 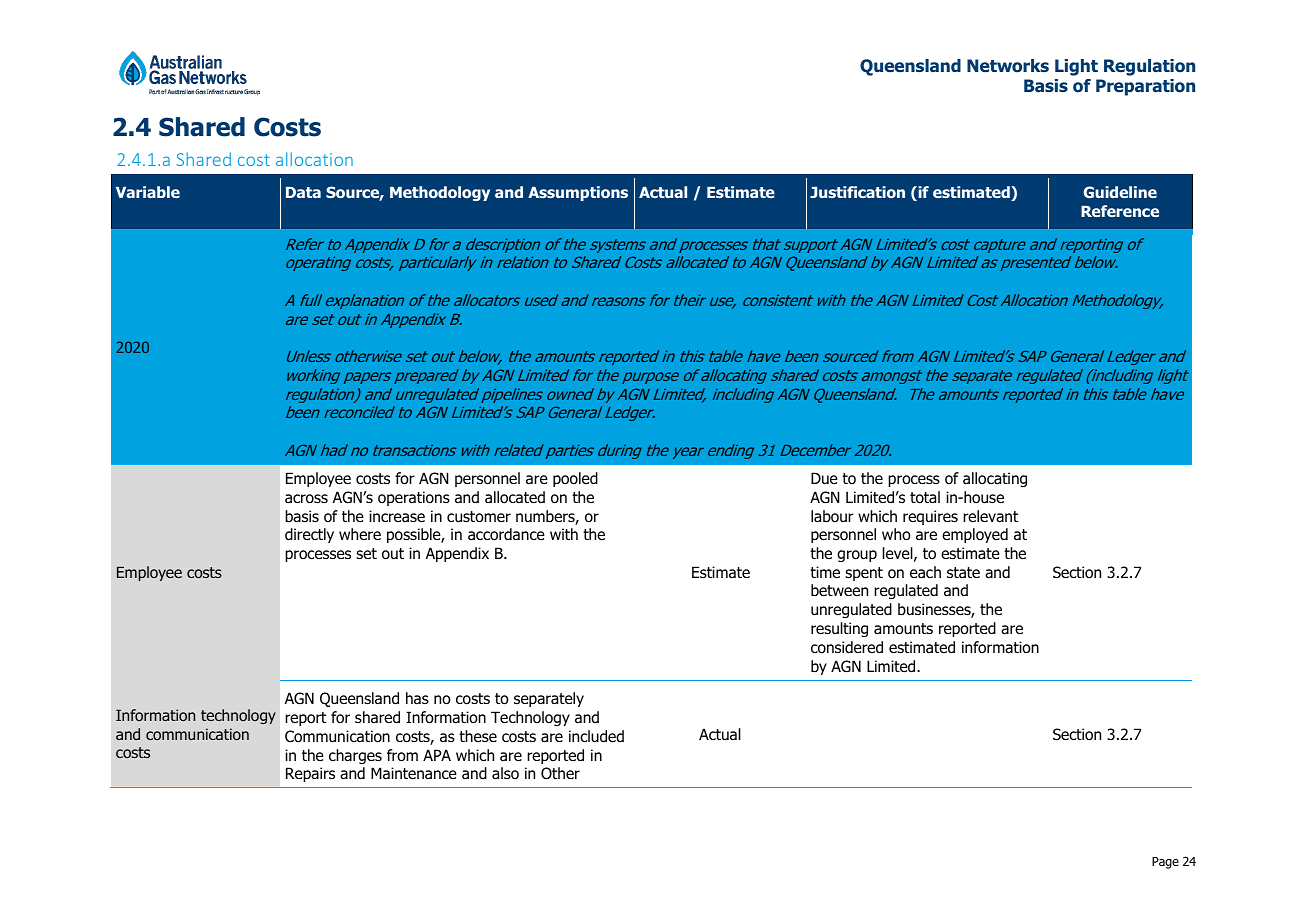 What do you see at coordinates (1120, 192) in the screenshot?
I see `Guideline` at bounding box center [1120, 192].
